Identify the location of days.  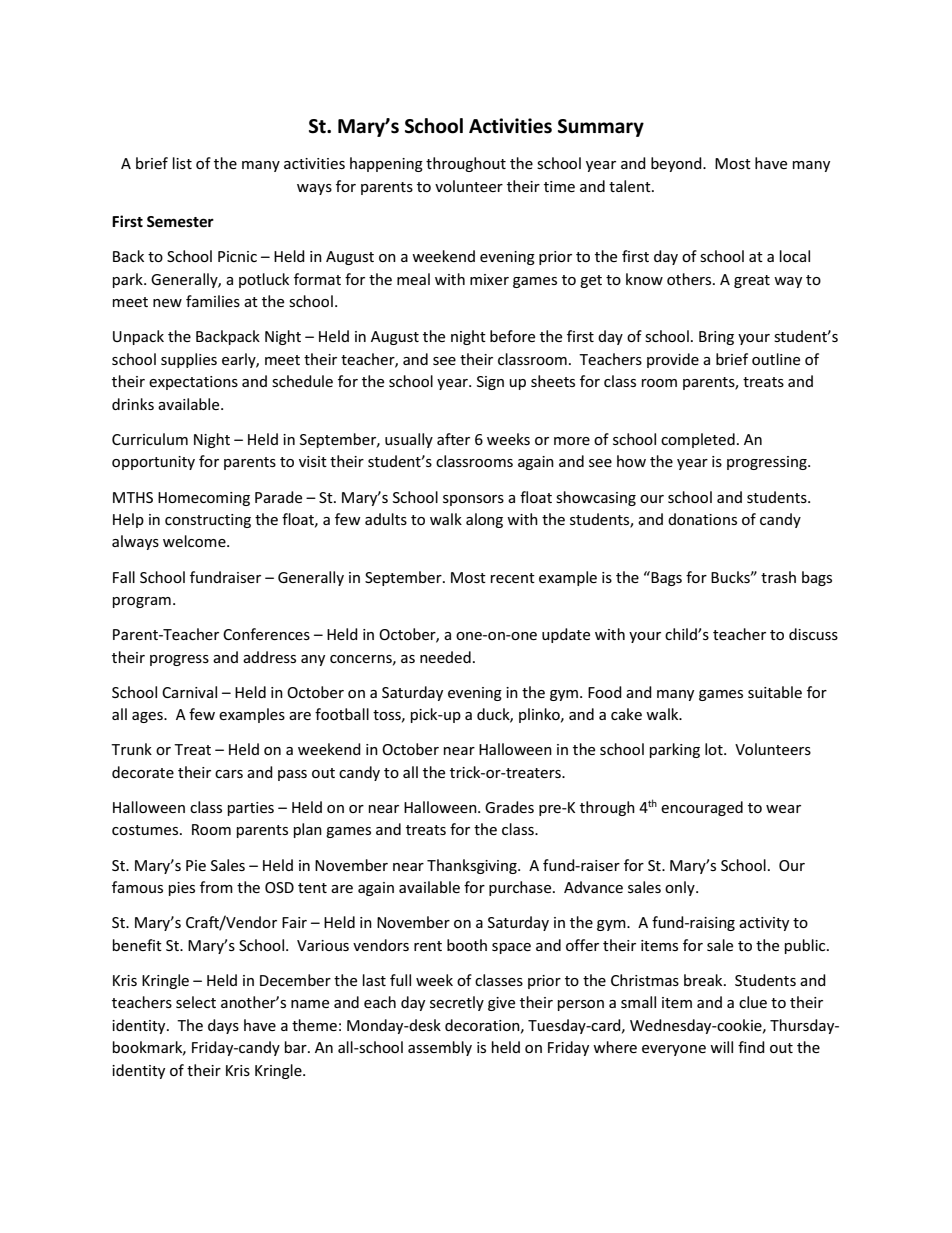
(223, 1026).
